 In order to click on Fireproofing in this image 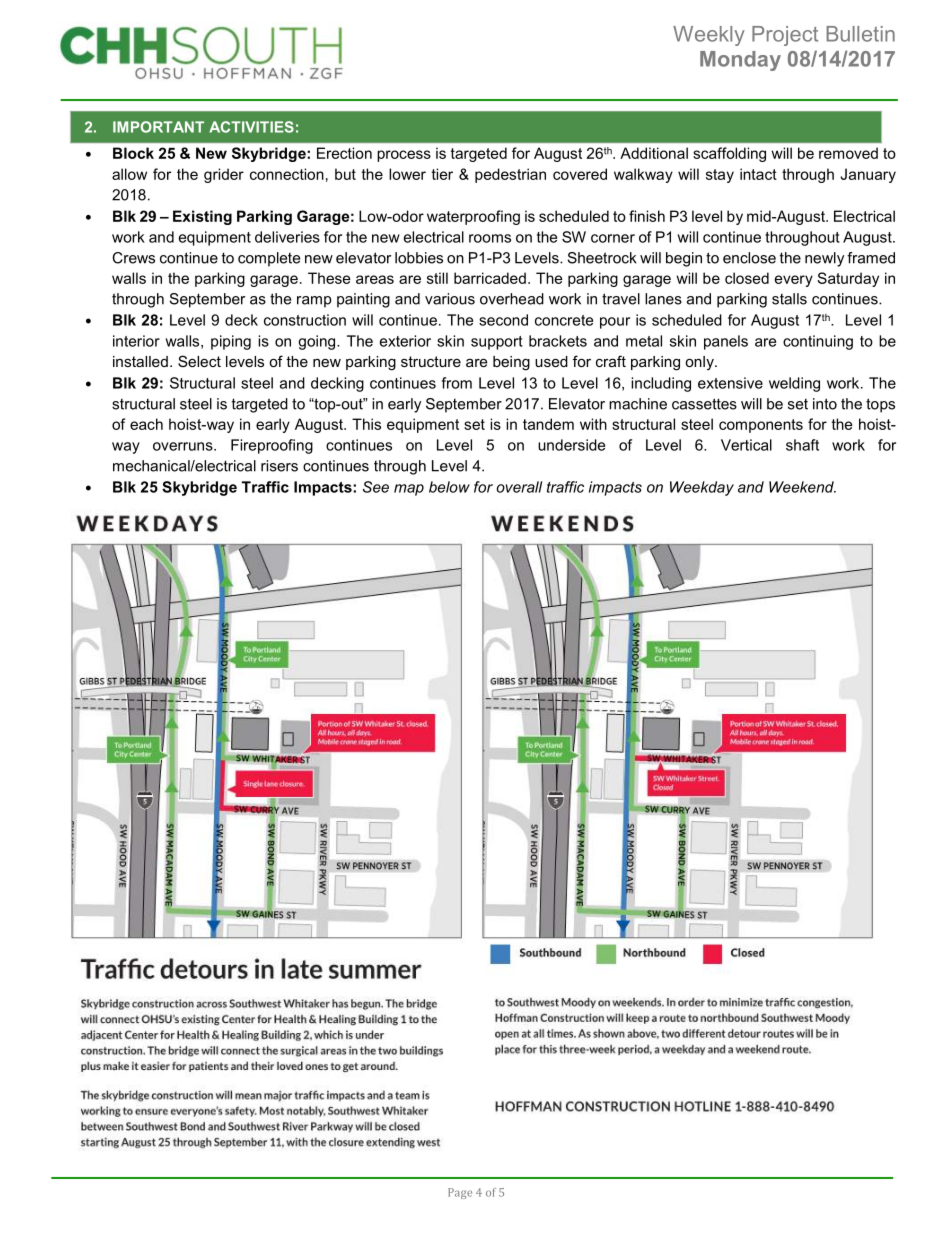, I will do `click(272, 446)`.
